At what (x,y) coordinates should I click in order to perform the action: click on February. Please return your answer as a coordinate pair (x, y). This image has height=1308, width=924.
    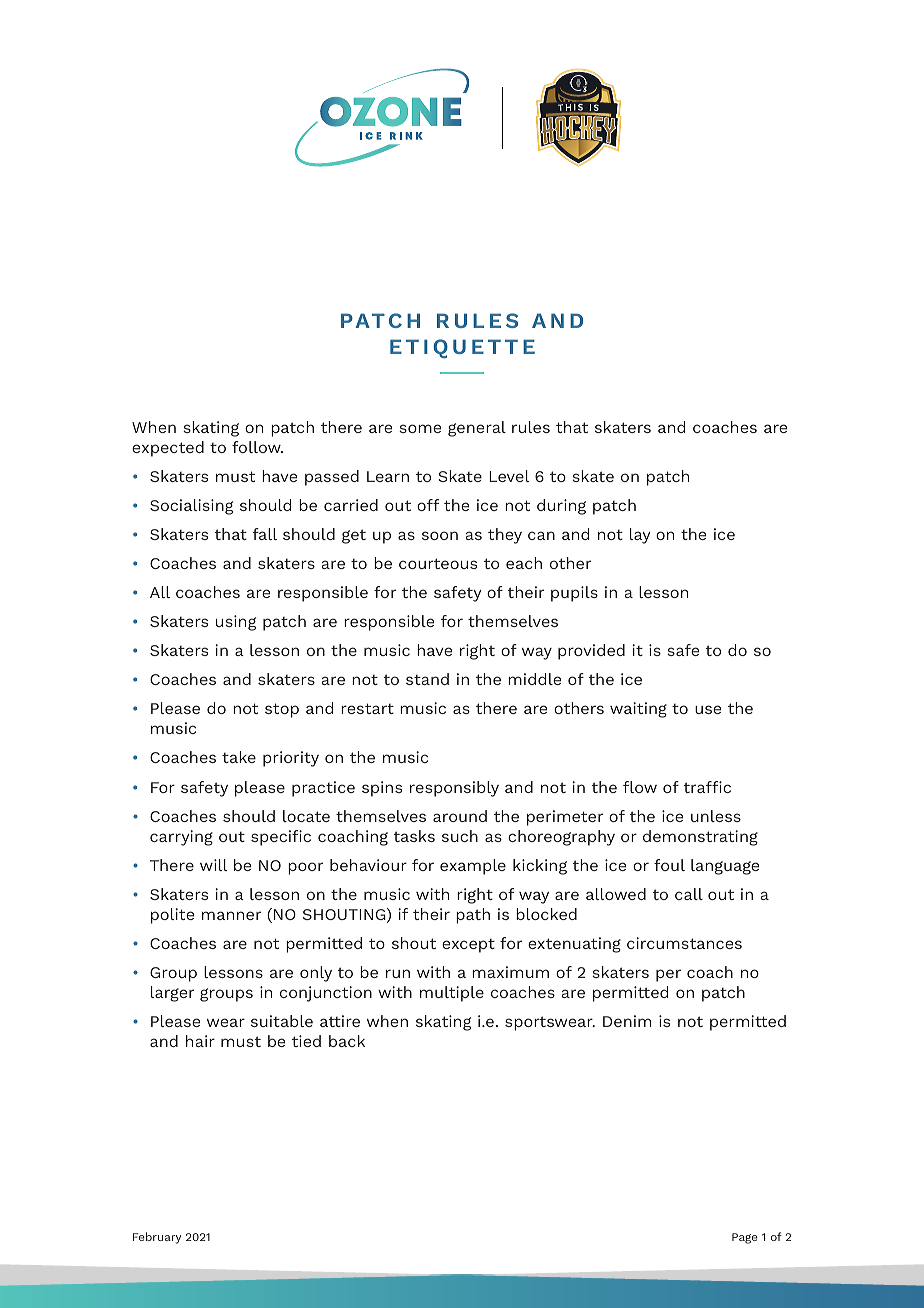
    Looking at the image, I should click on (157, 1238).
